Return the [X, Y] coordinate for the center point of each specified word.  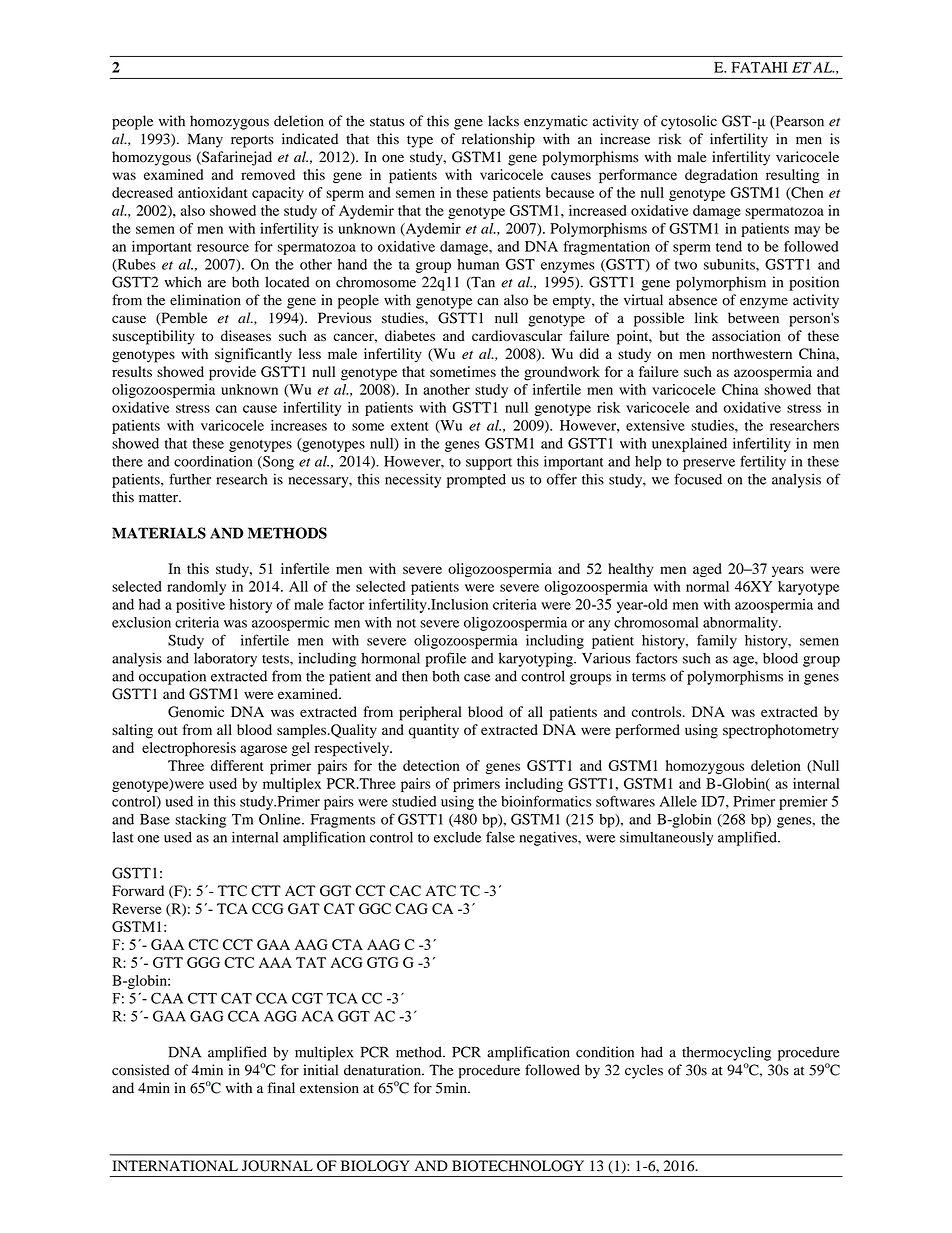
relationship [498, 140]
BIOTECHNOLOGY [518, 1166]
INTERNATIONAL [175, 1166]
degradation [721, 176]
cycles [644, 1071]
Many [205, 140]
